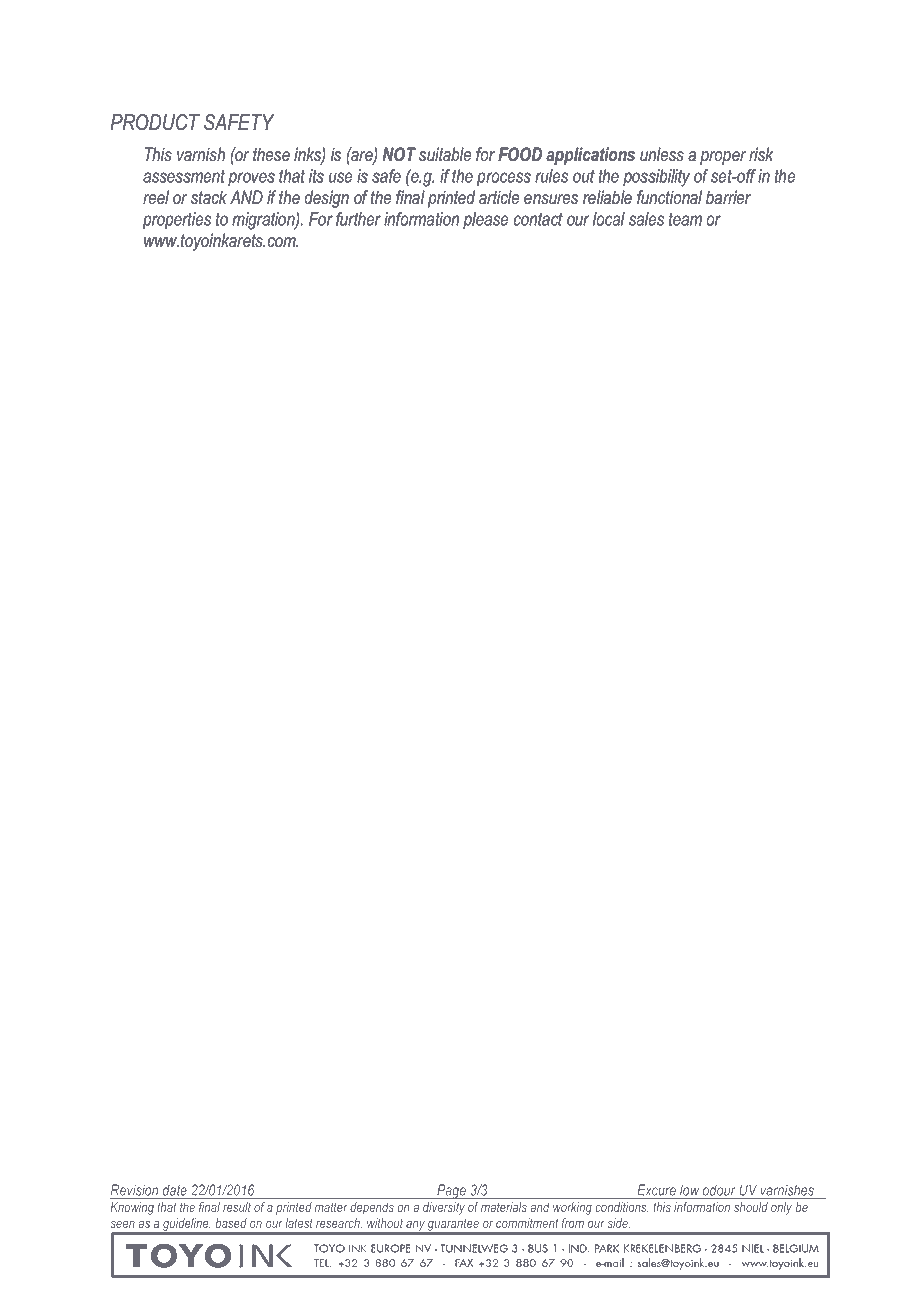  I want to click on date, so click(175, 1190).
